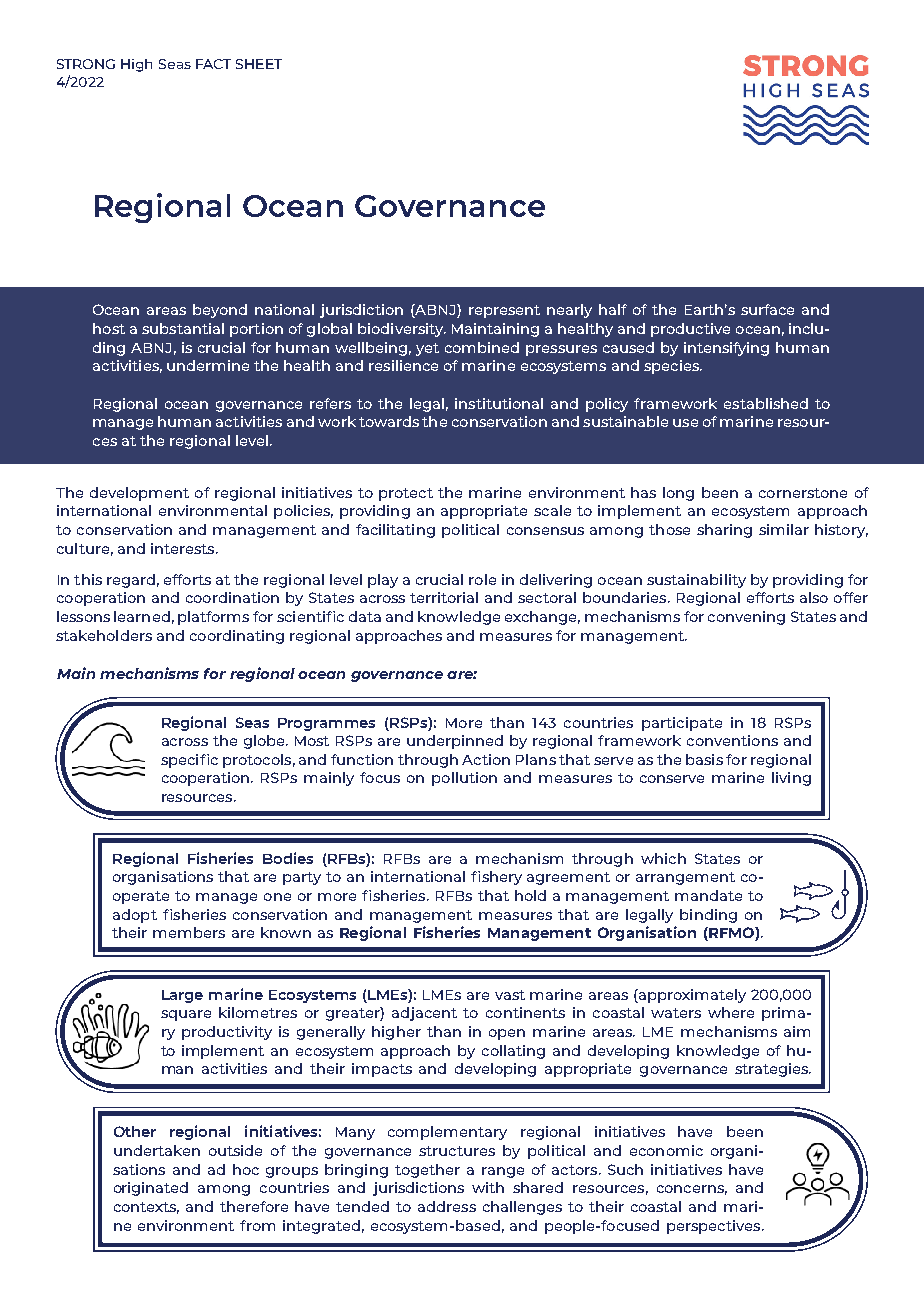  Describe the element at coordinates (767, 309) in the page. I see `surface` at that location.
